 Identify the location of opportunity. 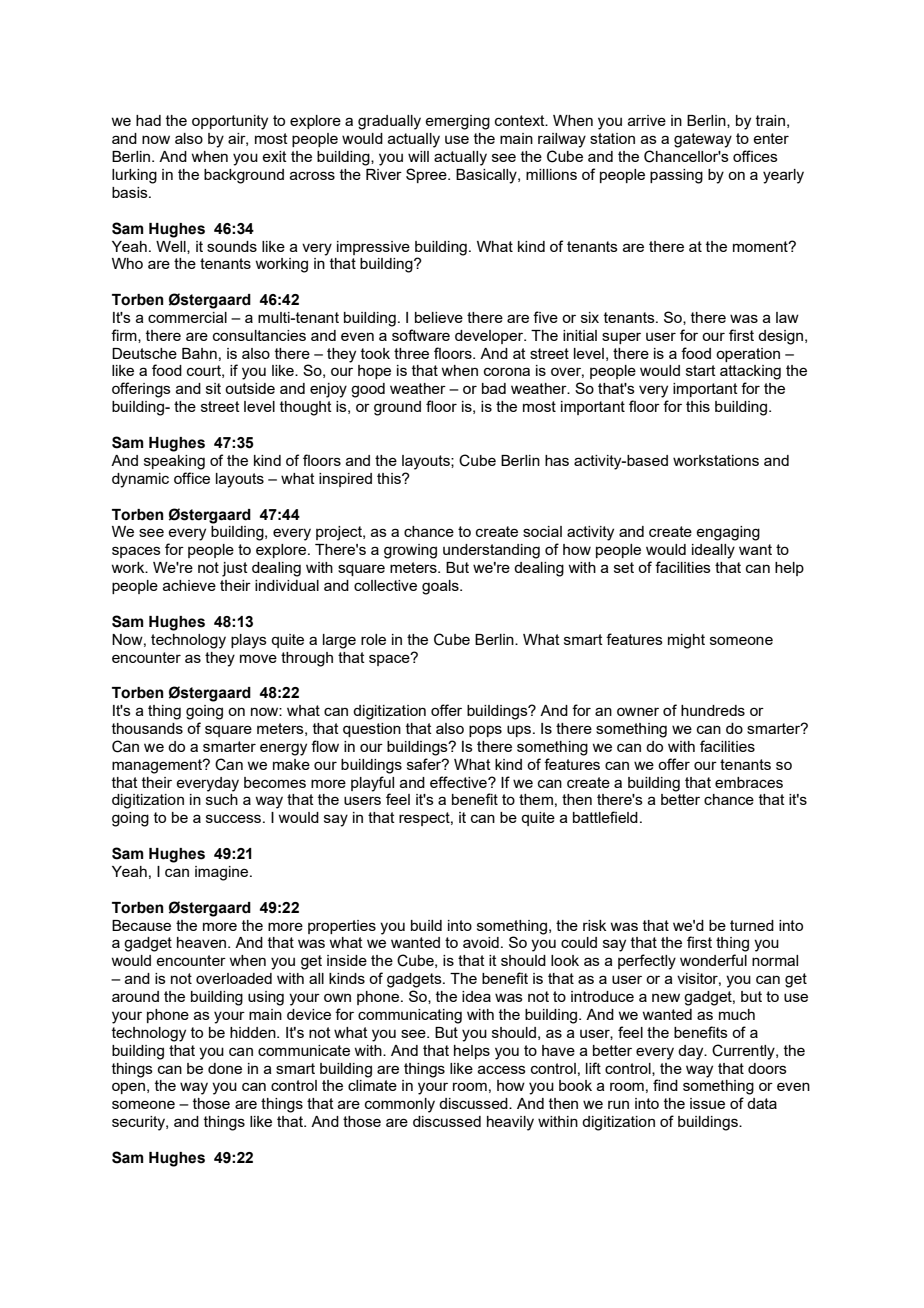
(230, 122).
